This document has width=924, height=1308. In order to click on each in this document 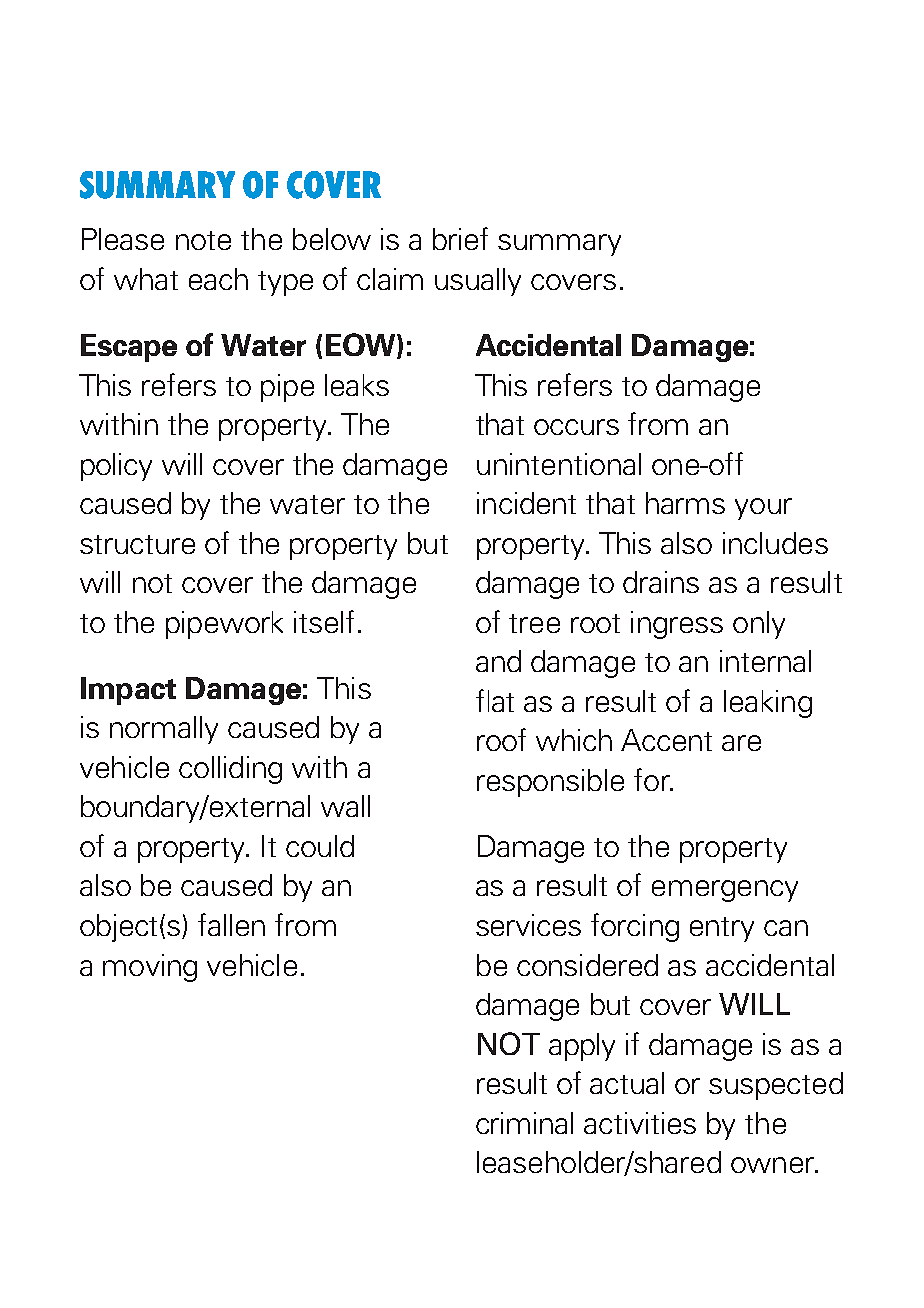, I will do `click(218, 279)`.
